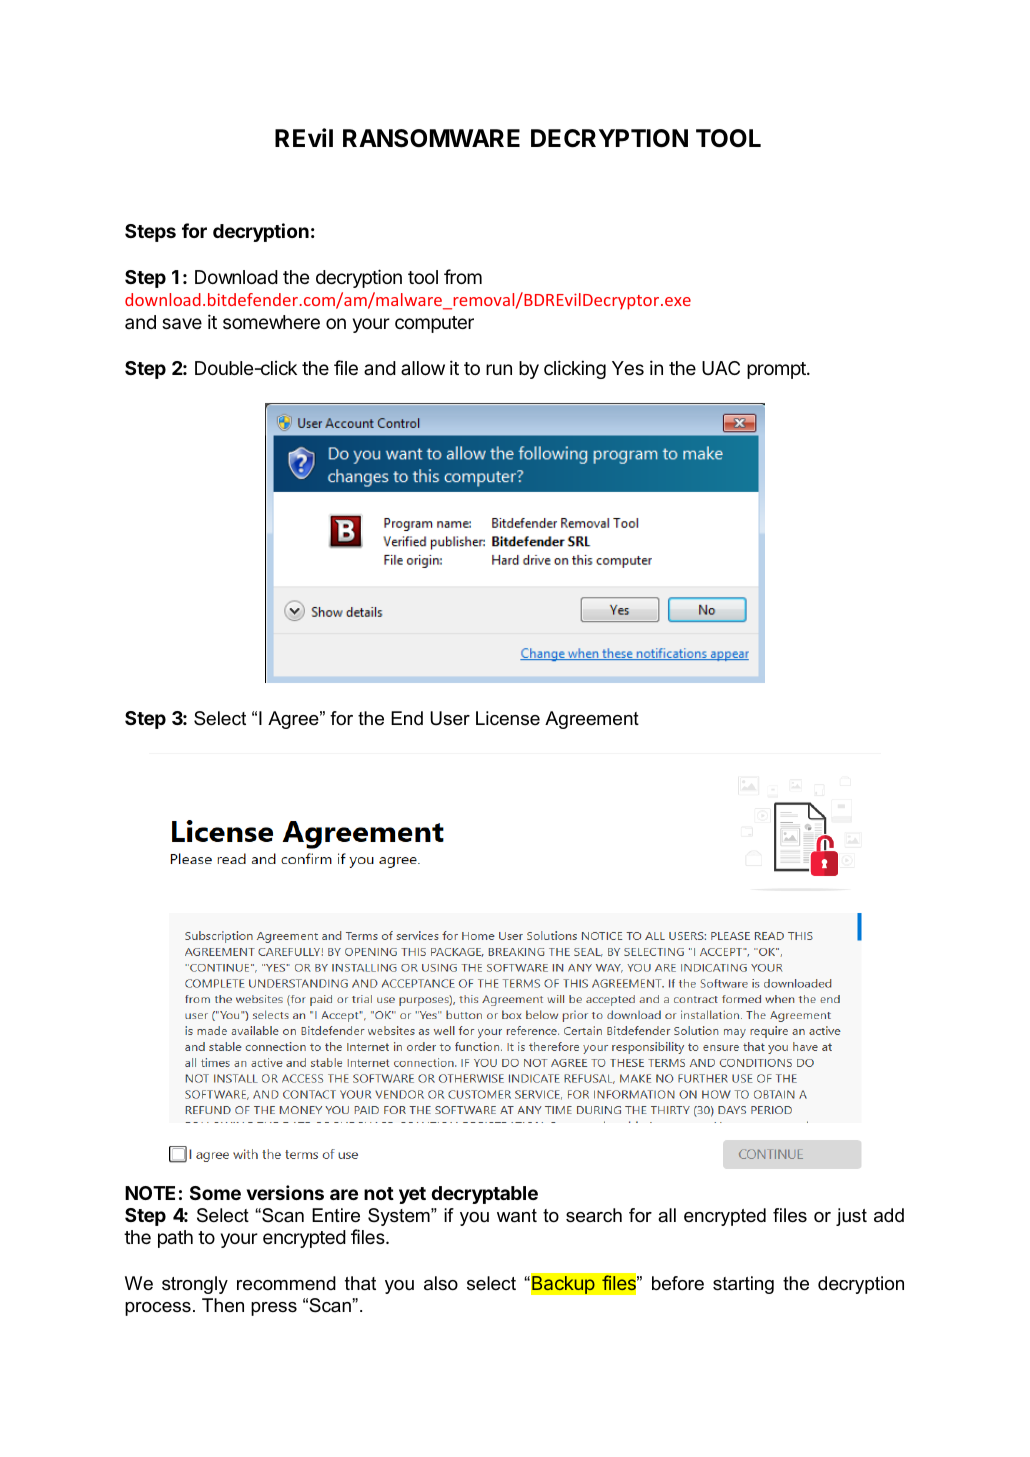  Describe the element at coordinates (431, 138) in the screenshot. I see `RANSOMWARE` at that location.
